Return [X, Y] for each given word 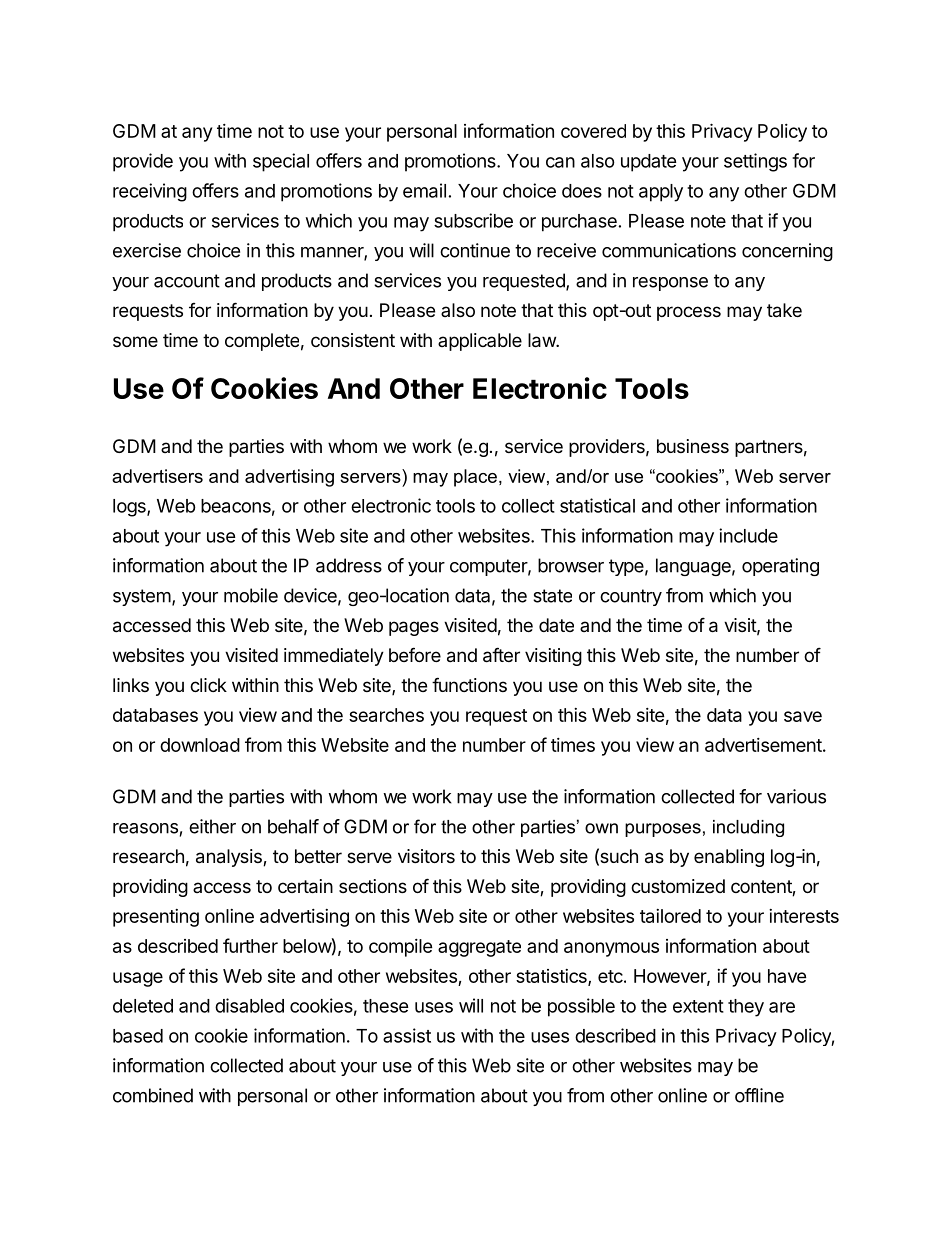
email [424, 190]
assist [407, 1035]
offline [759, 1095]
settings [755, 162]
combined [153, 1095]
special [281, 162]
